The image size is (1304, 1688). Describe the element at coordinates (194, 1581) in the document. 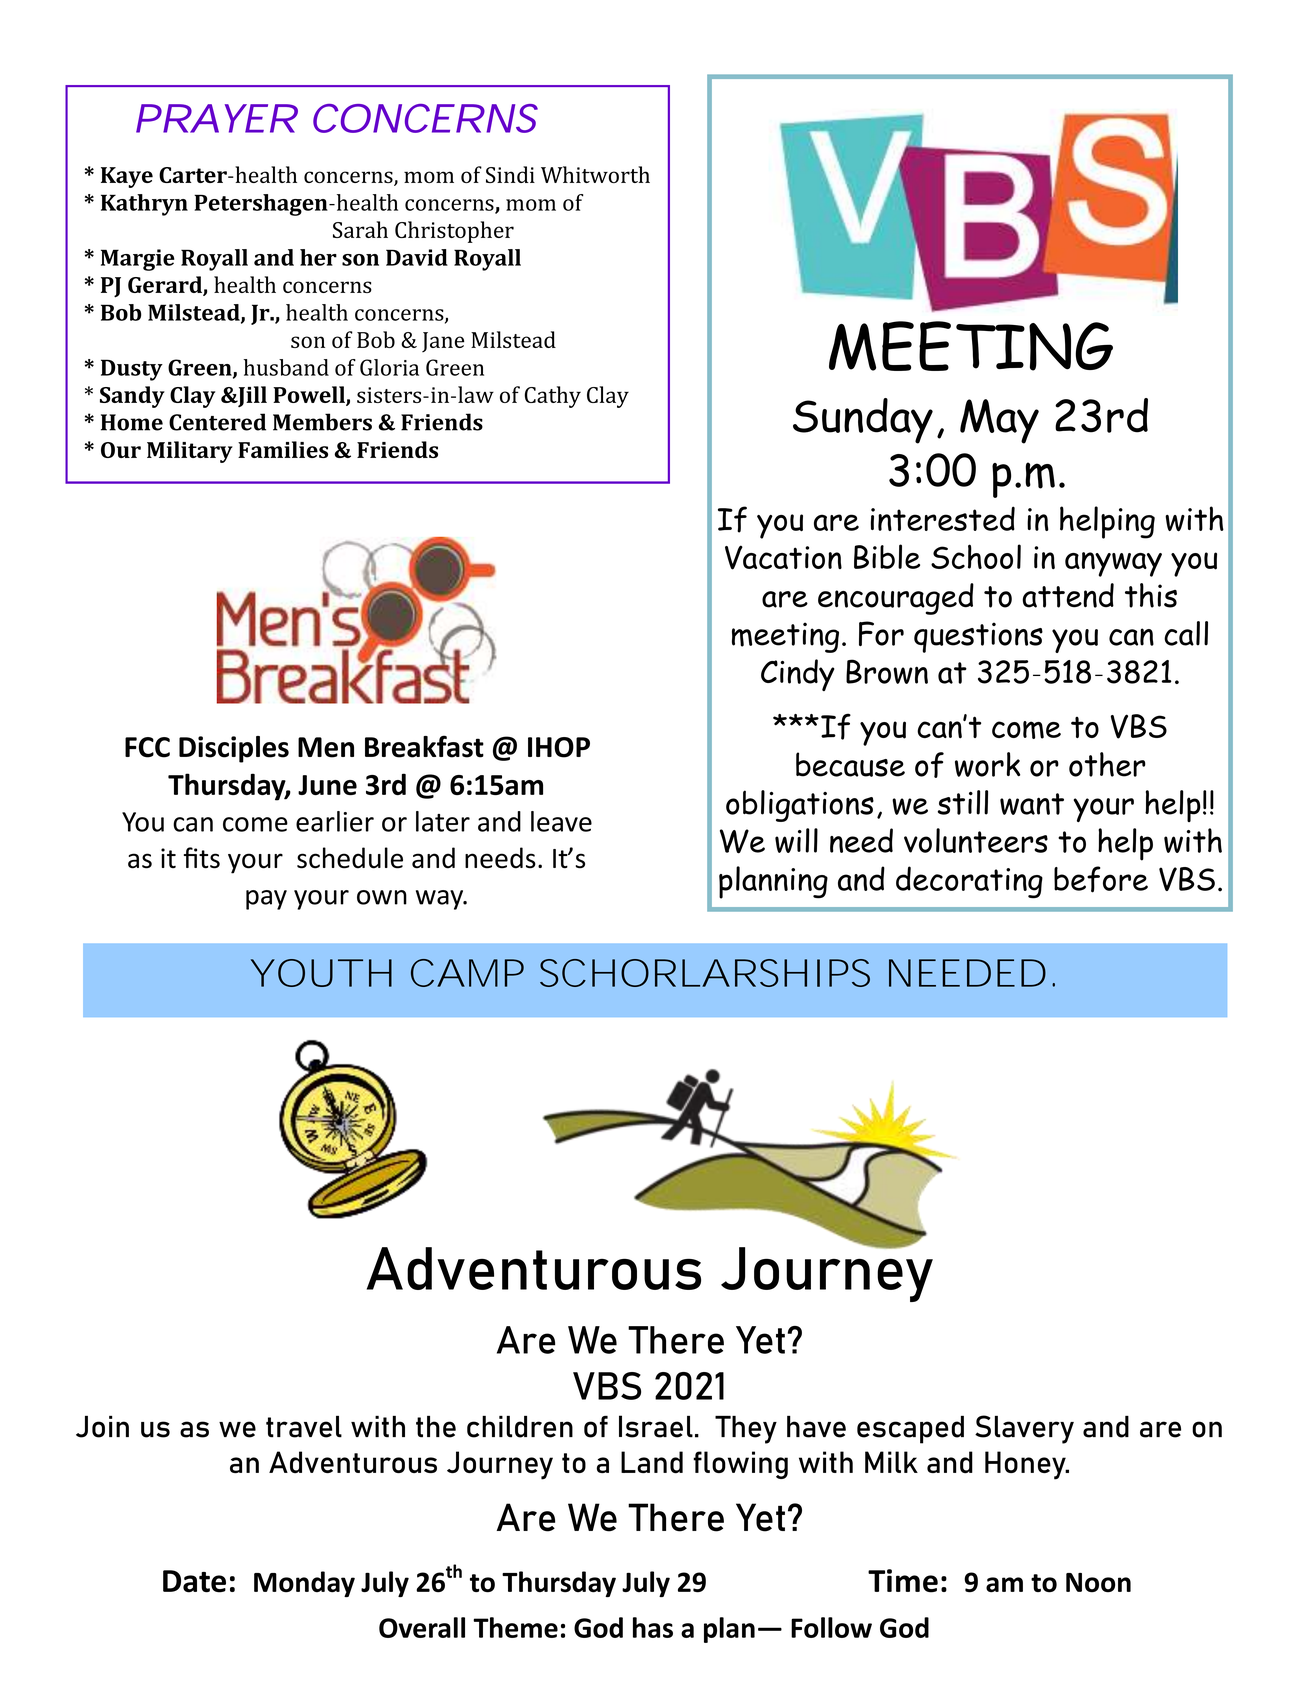

I see `Date` at that location.
